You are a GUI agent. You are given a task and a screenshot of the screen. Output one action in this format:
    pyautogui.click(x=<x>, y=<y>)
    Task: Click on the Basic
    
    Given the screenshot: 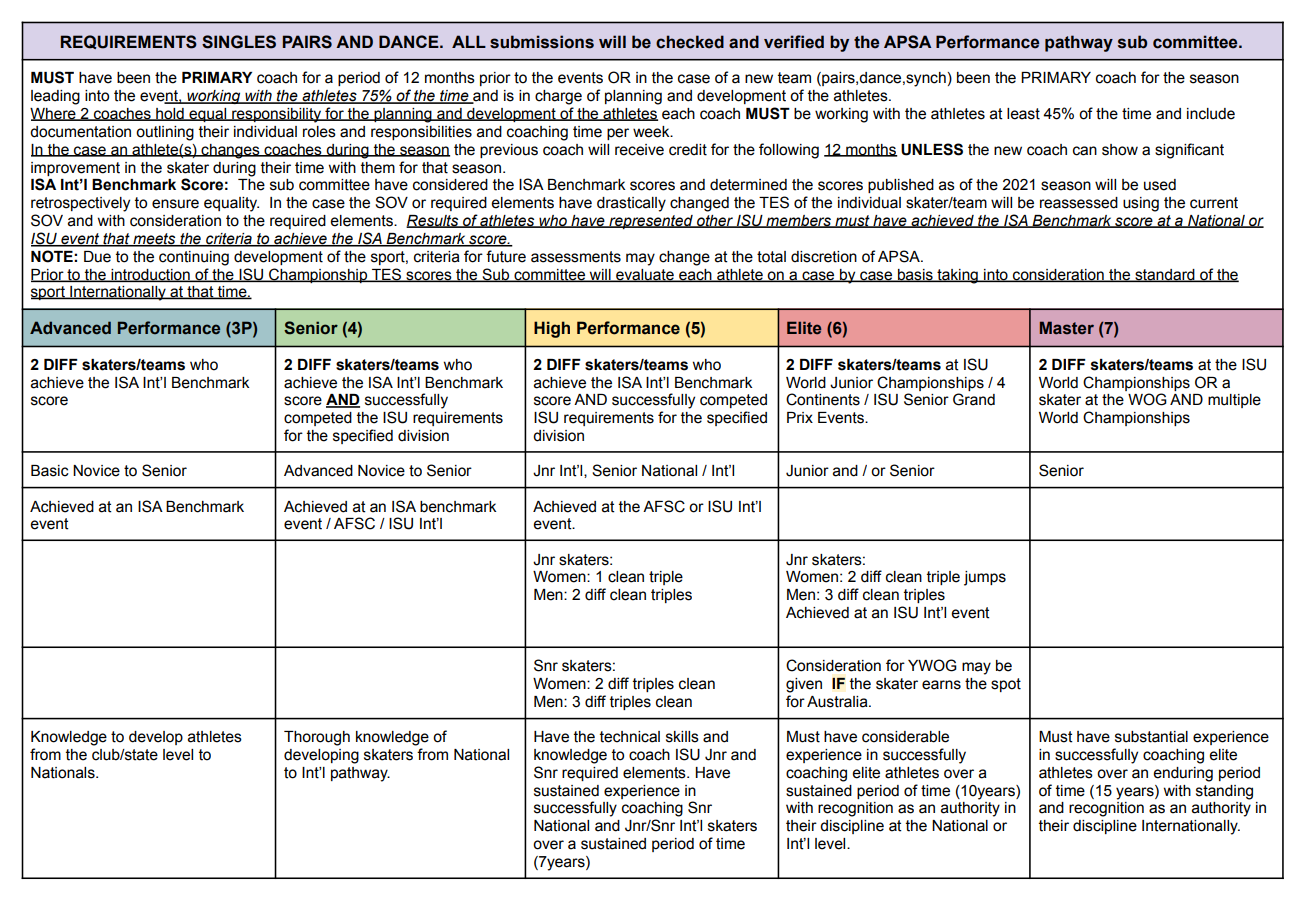 What is the action you would take?
    pyautogui.click(x=50, y=471)
